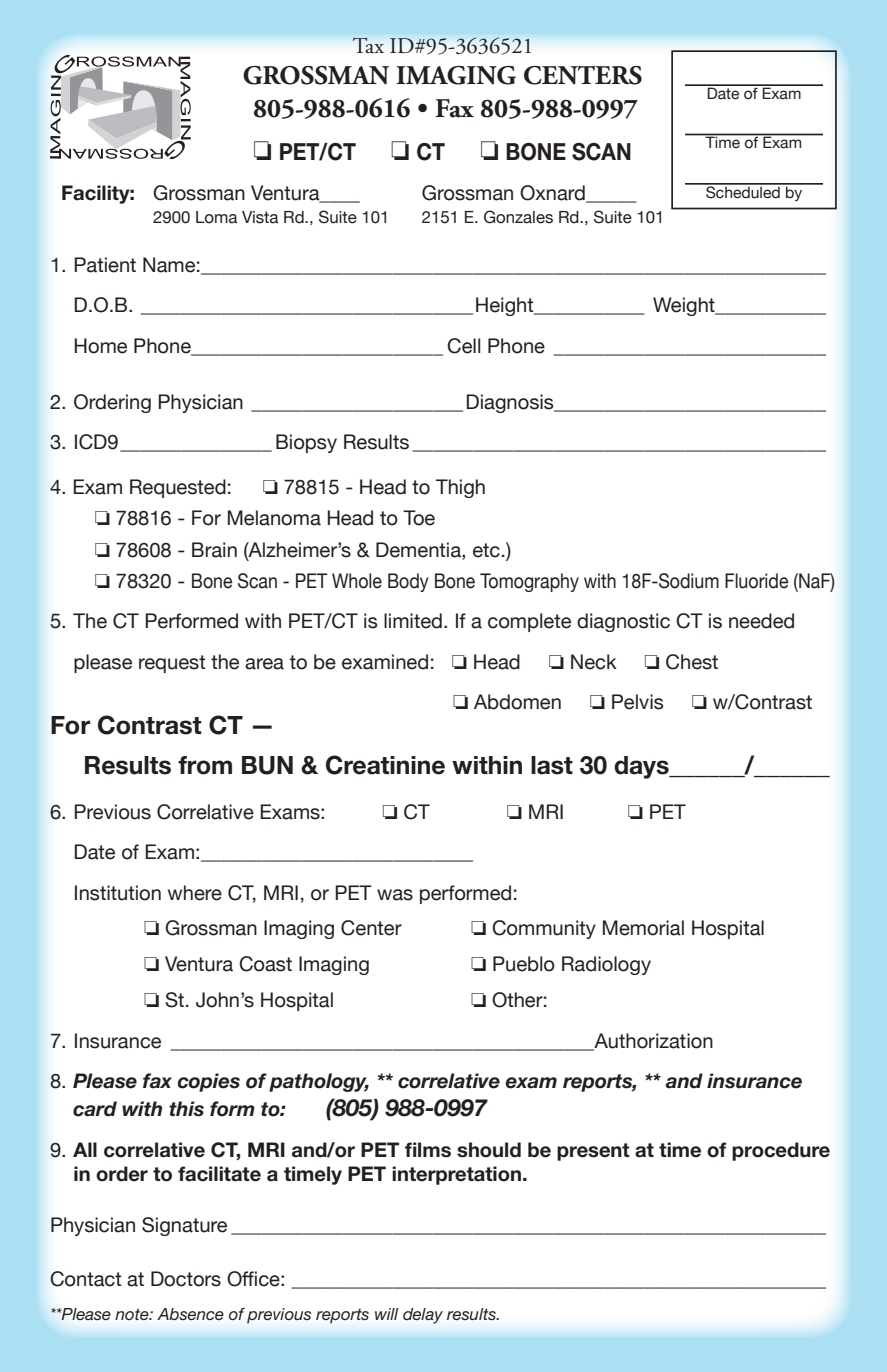 This screenshot has width=887, height=1372. I want to click on delay, so click(423, 1316).
